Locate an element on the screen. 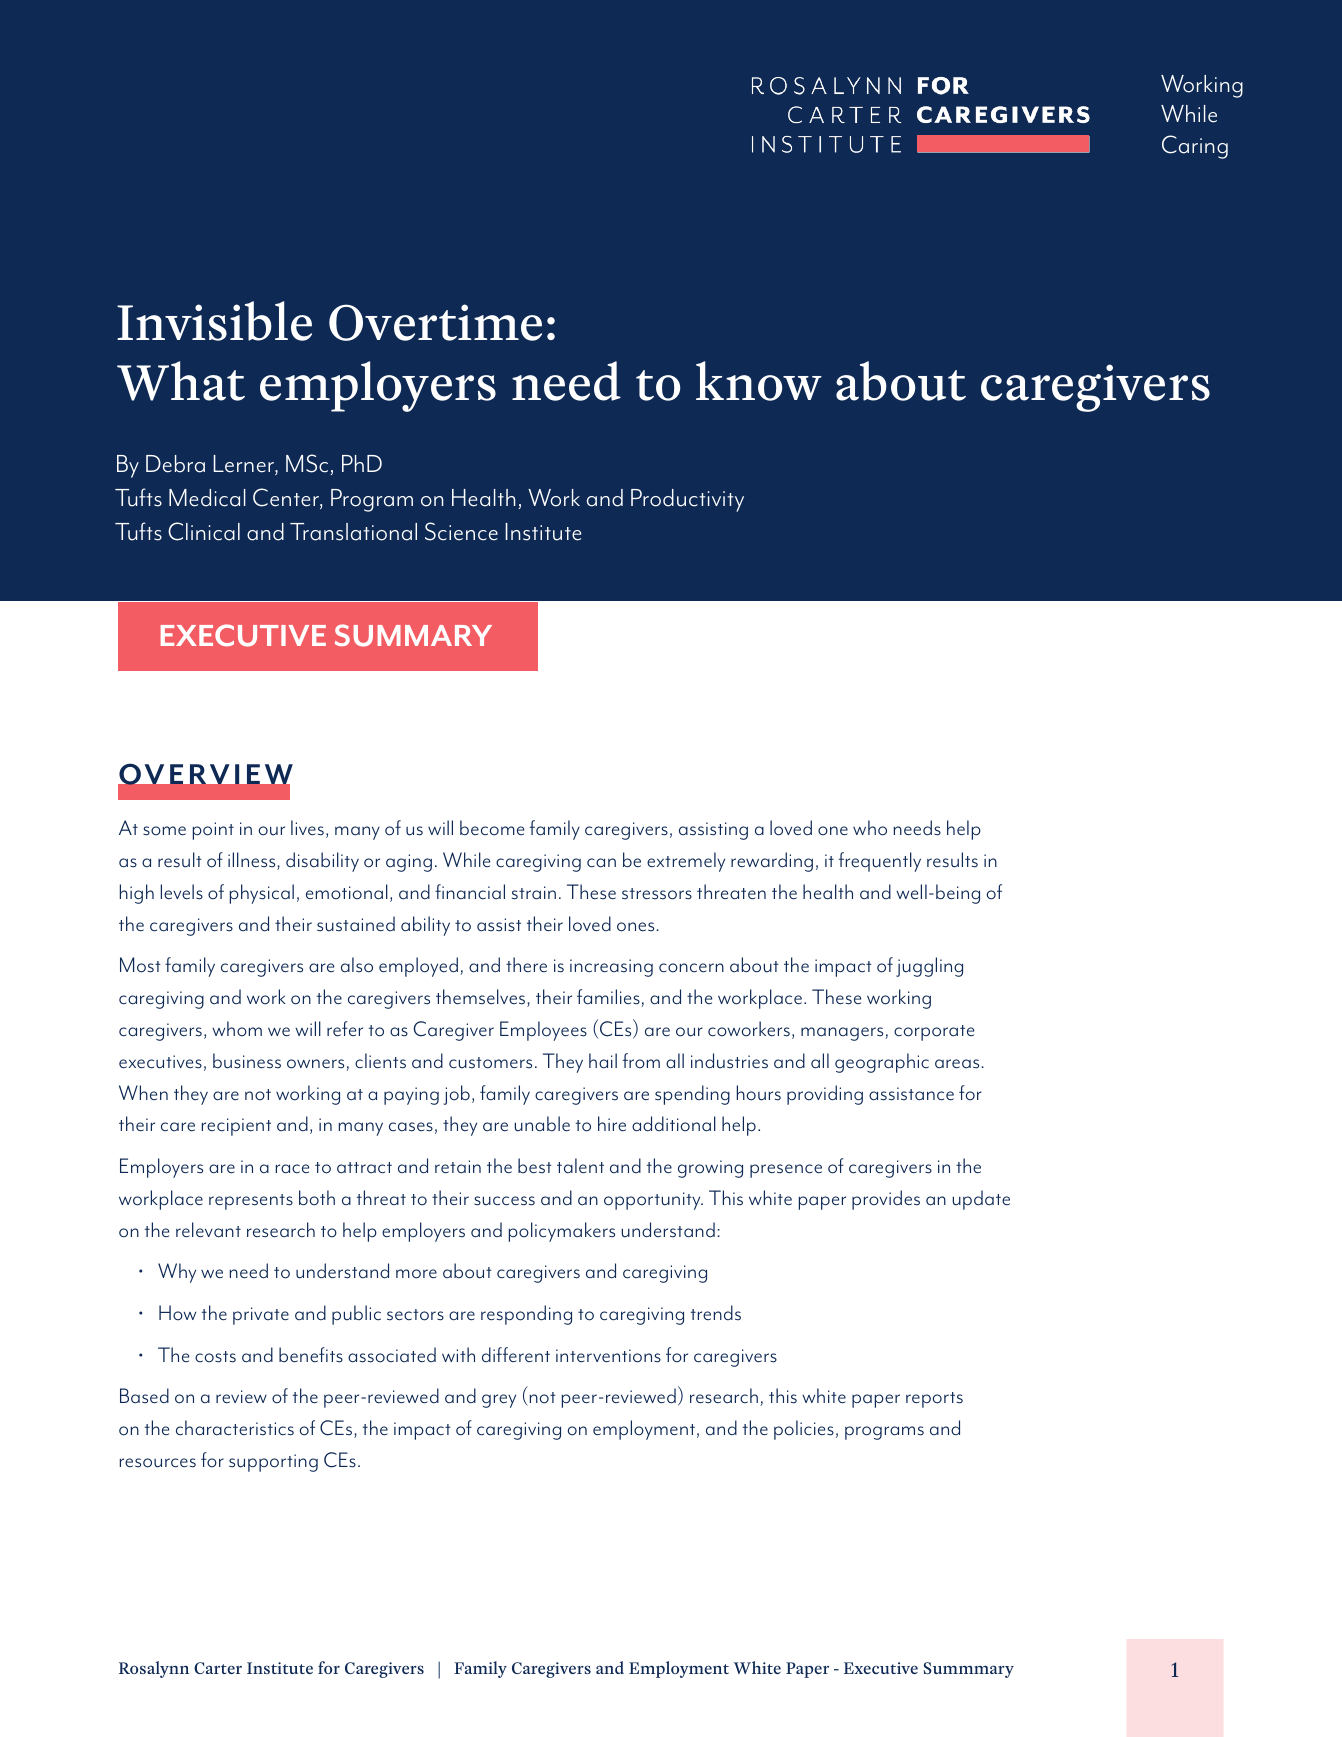 The width and height of the screenshot is (1342, 1737). stressors is located at coordinates (657, 894).
